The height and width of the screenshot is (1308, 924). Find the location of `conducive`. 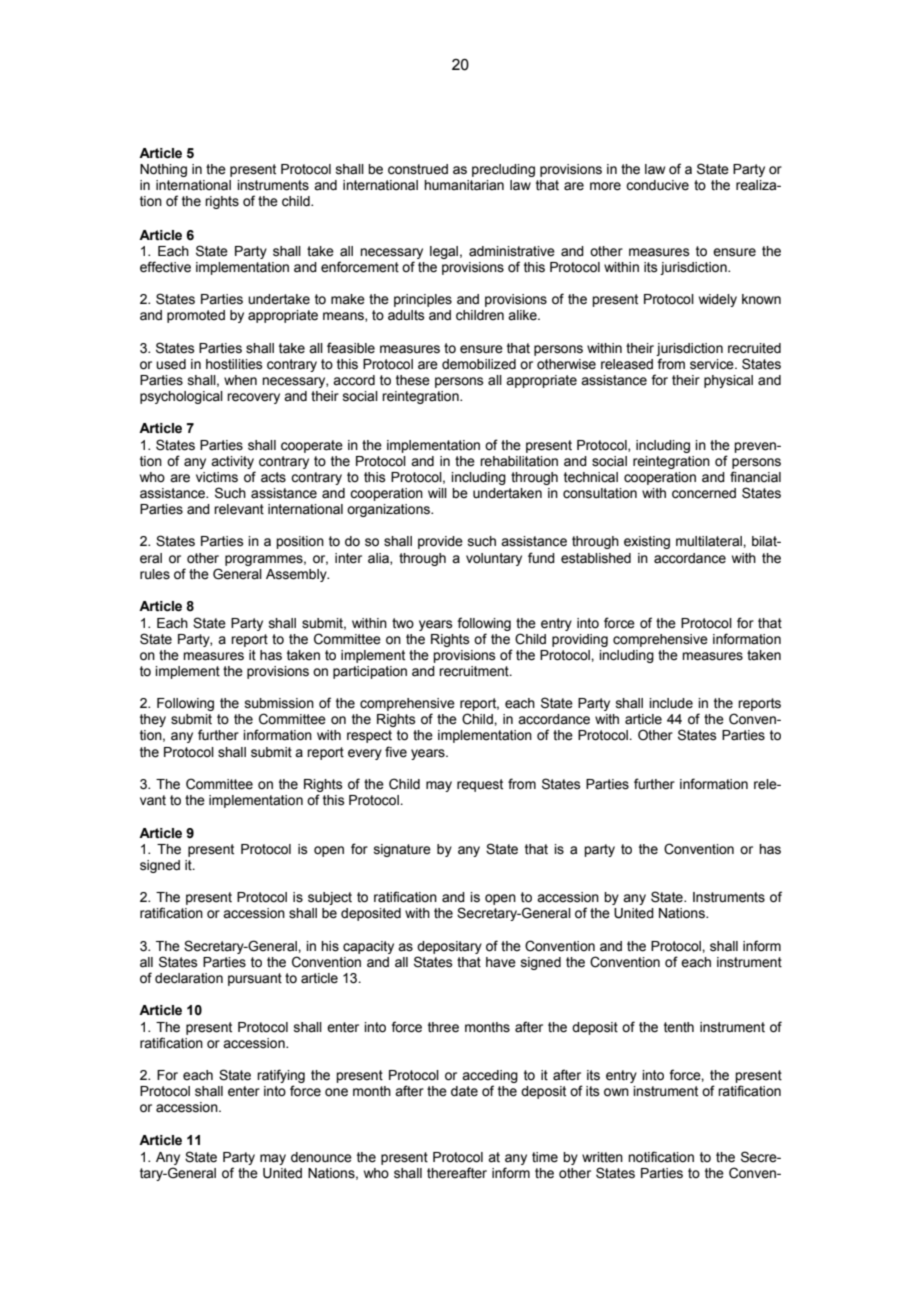

conducive is located at coordinates (657, 185).
